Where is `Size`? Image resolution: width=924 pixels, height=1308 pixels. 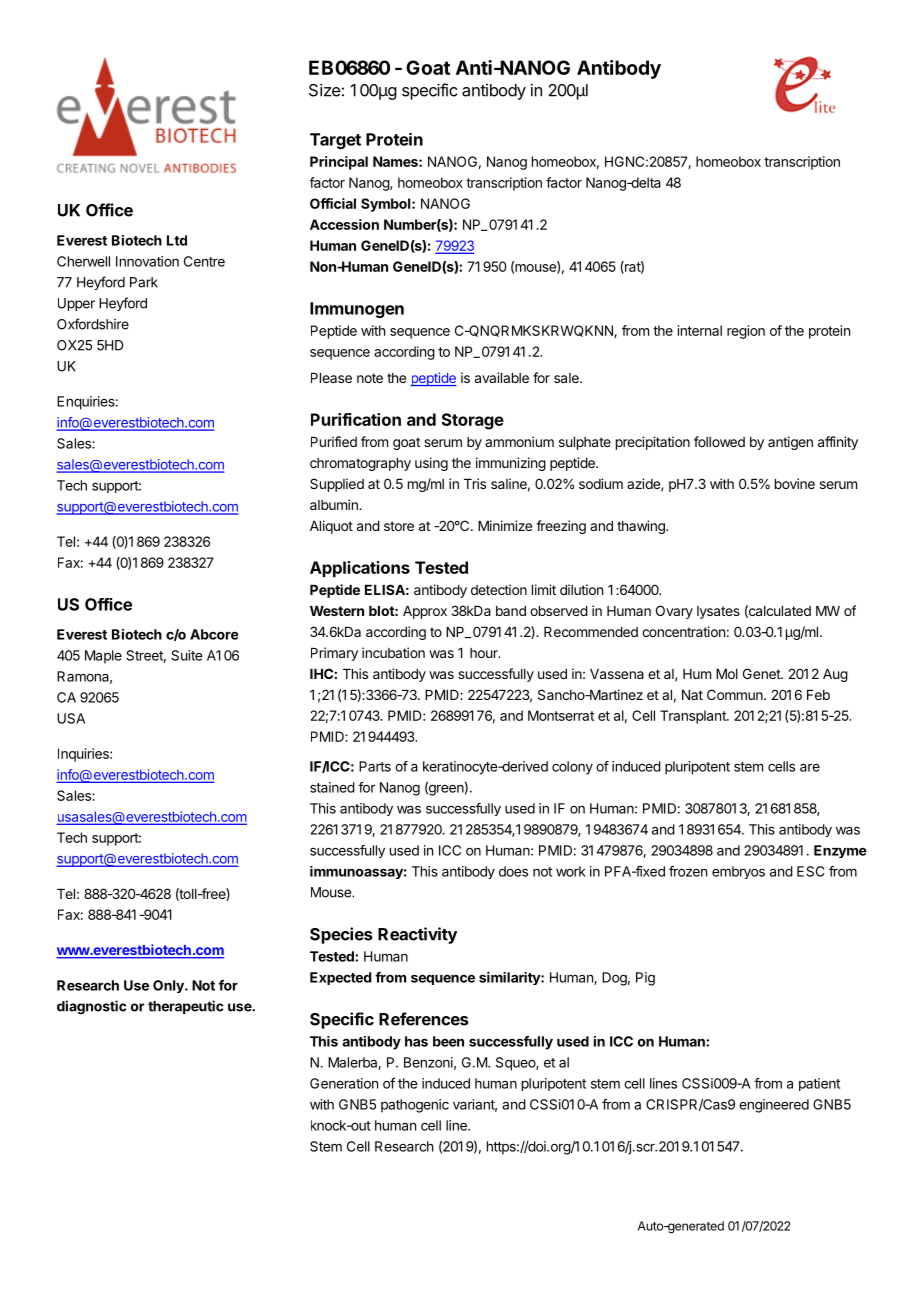
Size is located at coordinates (324, 90).
